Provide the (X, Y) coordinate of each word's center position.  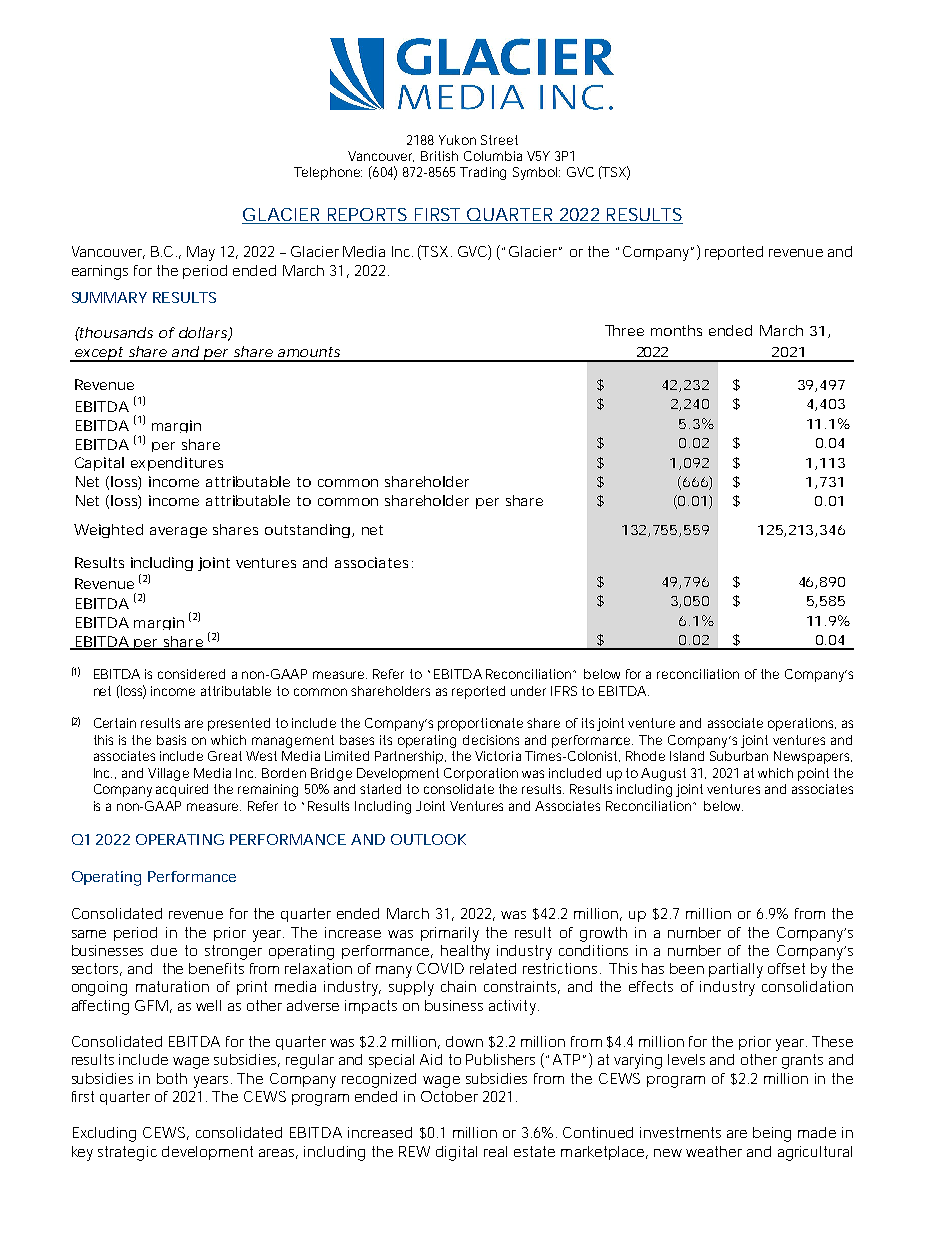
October (449, 1096)
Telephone (328, 173)
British (439, 156)
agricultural (815, 1153)
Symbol (536, 173)
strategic (127, 1153)
